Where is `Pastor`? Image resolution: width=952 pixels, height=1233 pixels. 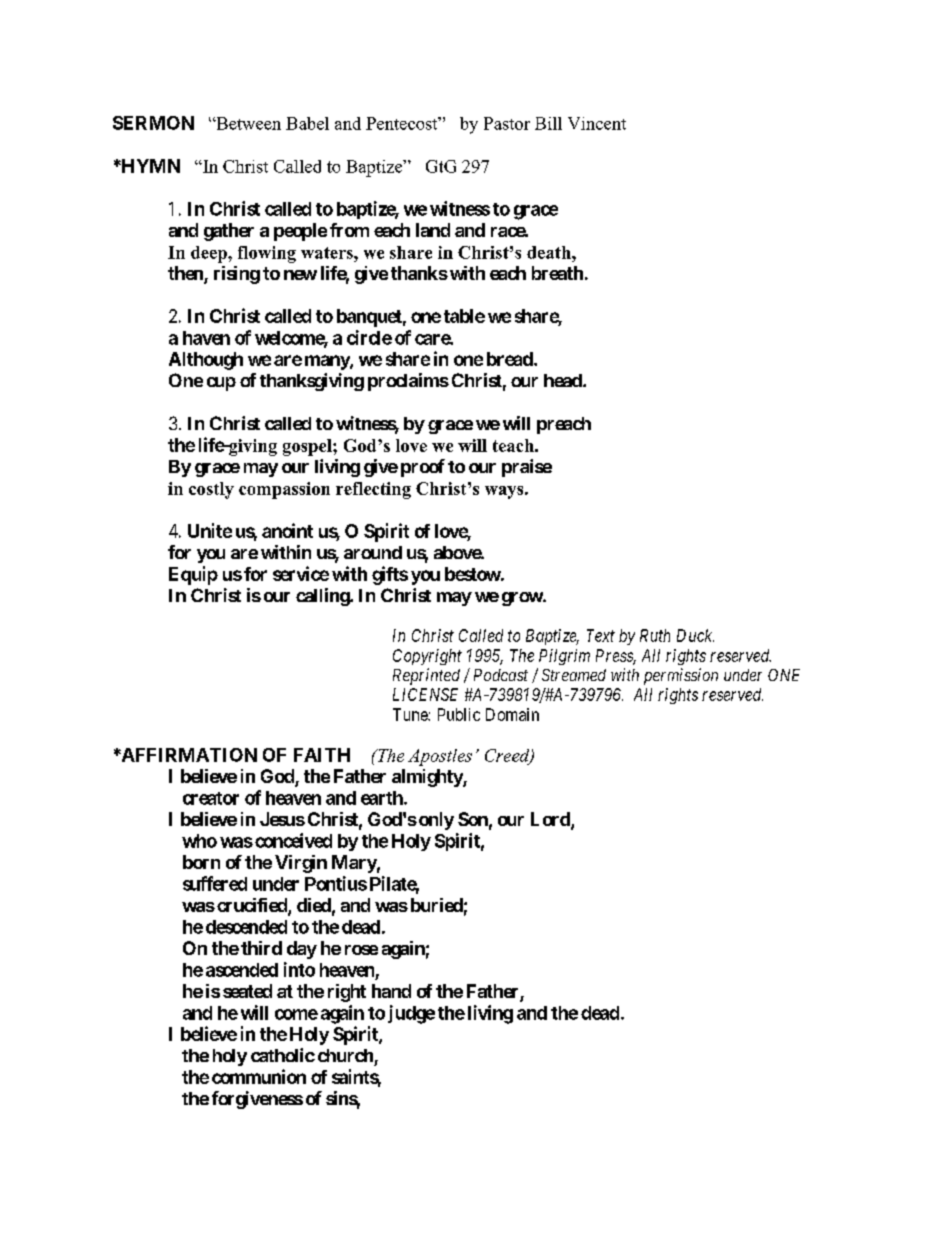 Pastor is located at coordinates (507, 123).
